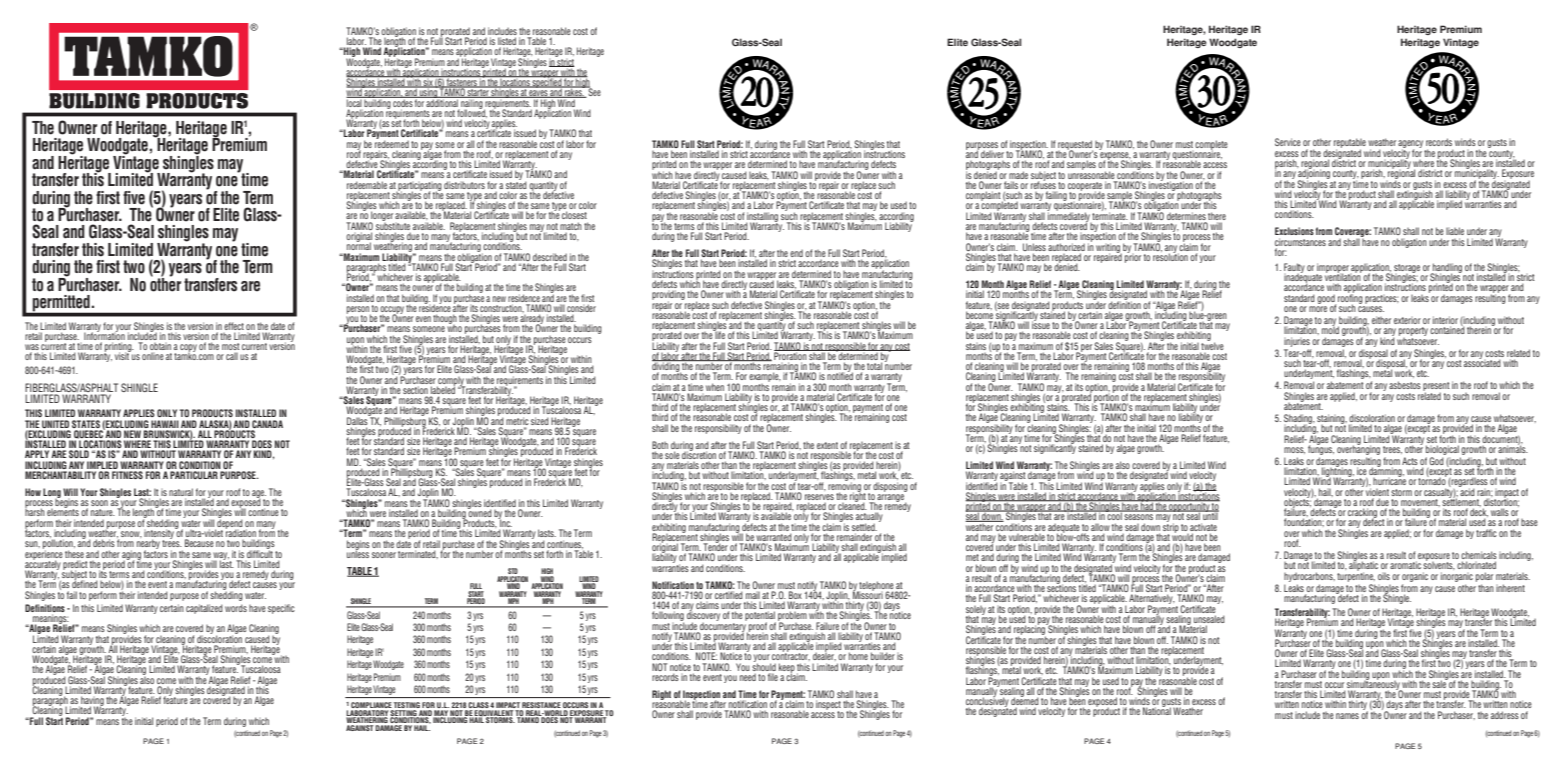  Describe the element at coordinates (1405, 385) in the screenshot. I see `asbestos` at that location.
